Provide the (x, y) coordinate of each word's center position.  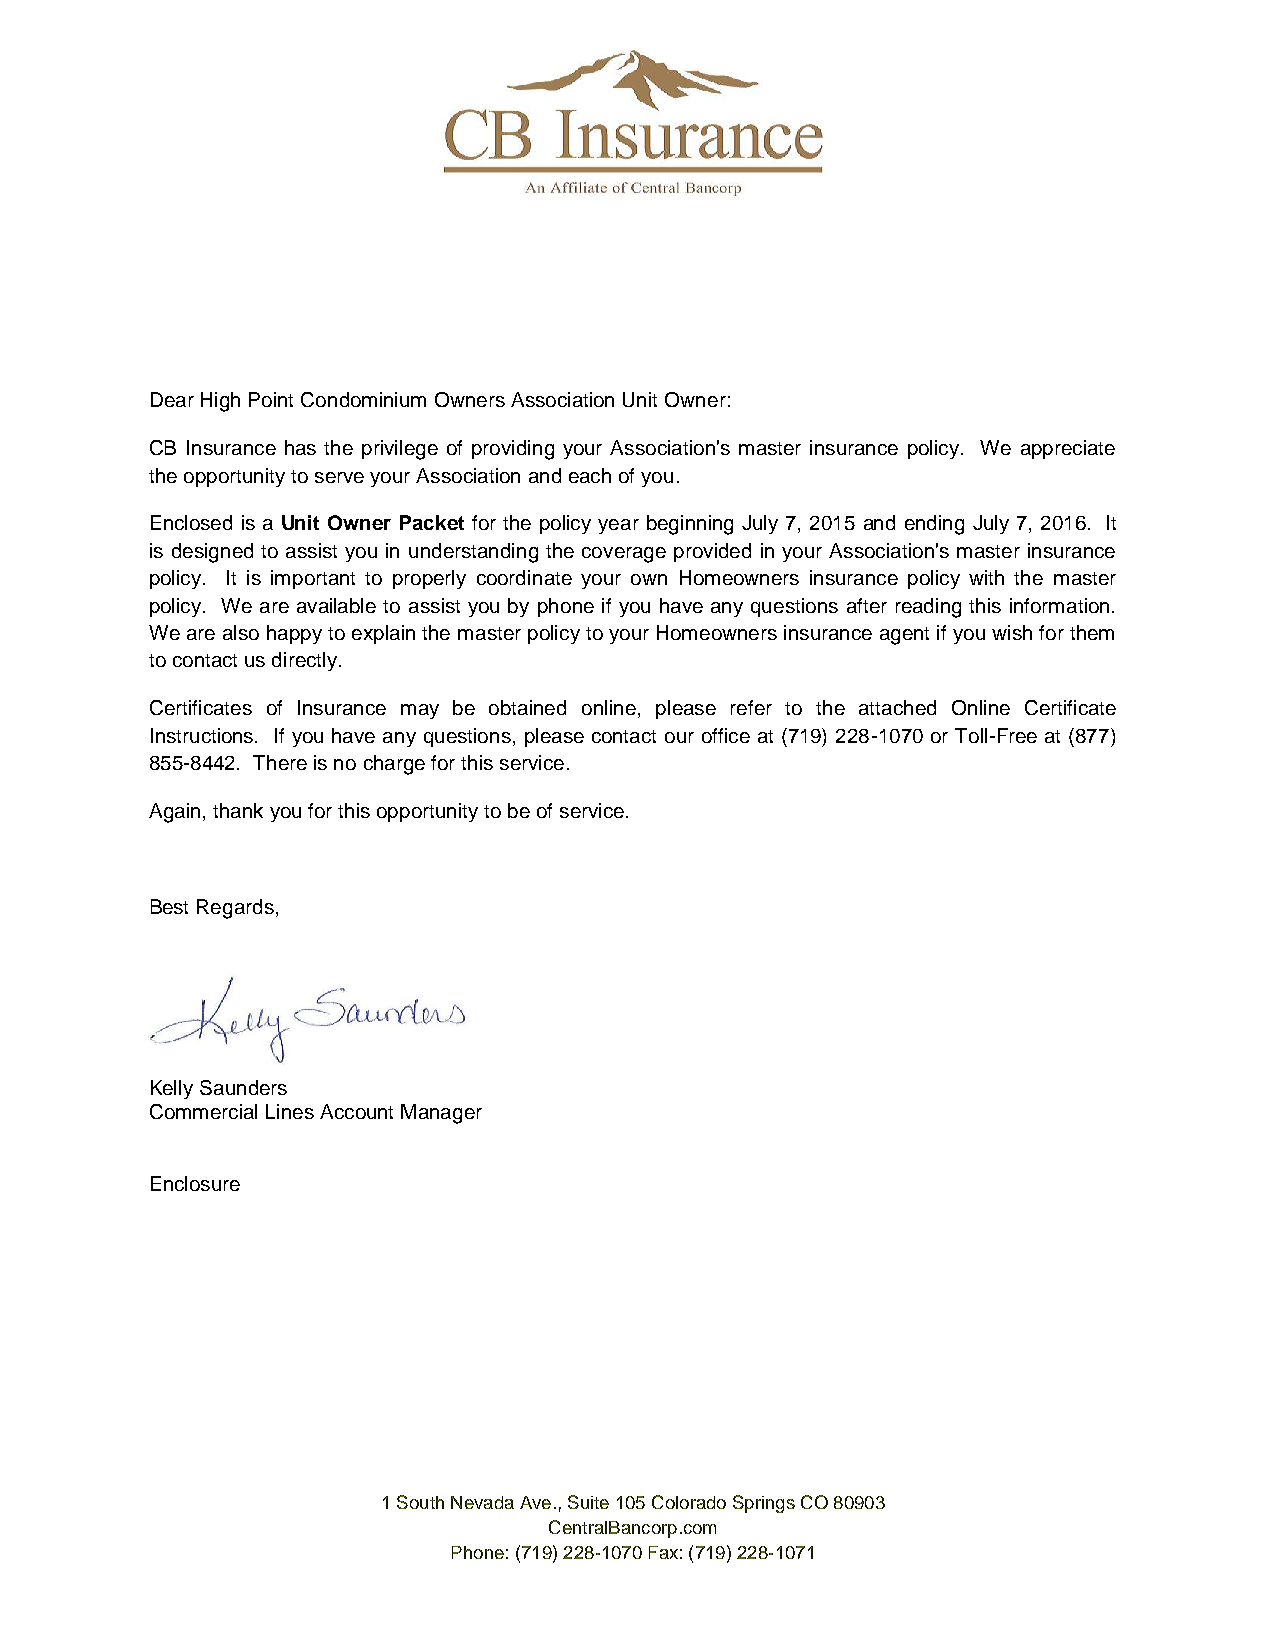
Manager (441, 1114)
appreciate (1068, 449)
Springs (764, 1504)
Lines (290, 1111)
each (590, 475)
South (420, 1502)
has (300, 447)
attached (897, 707)
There (280, 762)
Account (356, 1111)
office (726, 735)
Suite (588, 1502)
